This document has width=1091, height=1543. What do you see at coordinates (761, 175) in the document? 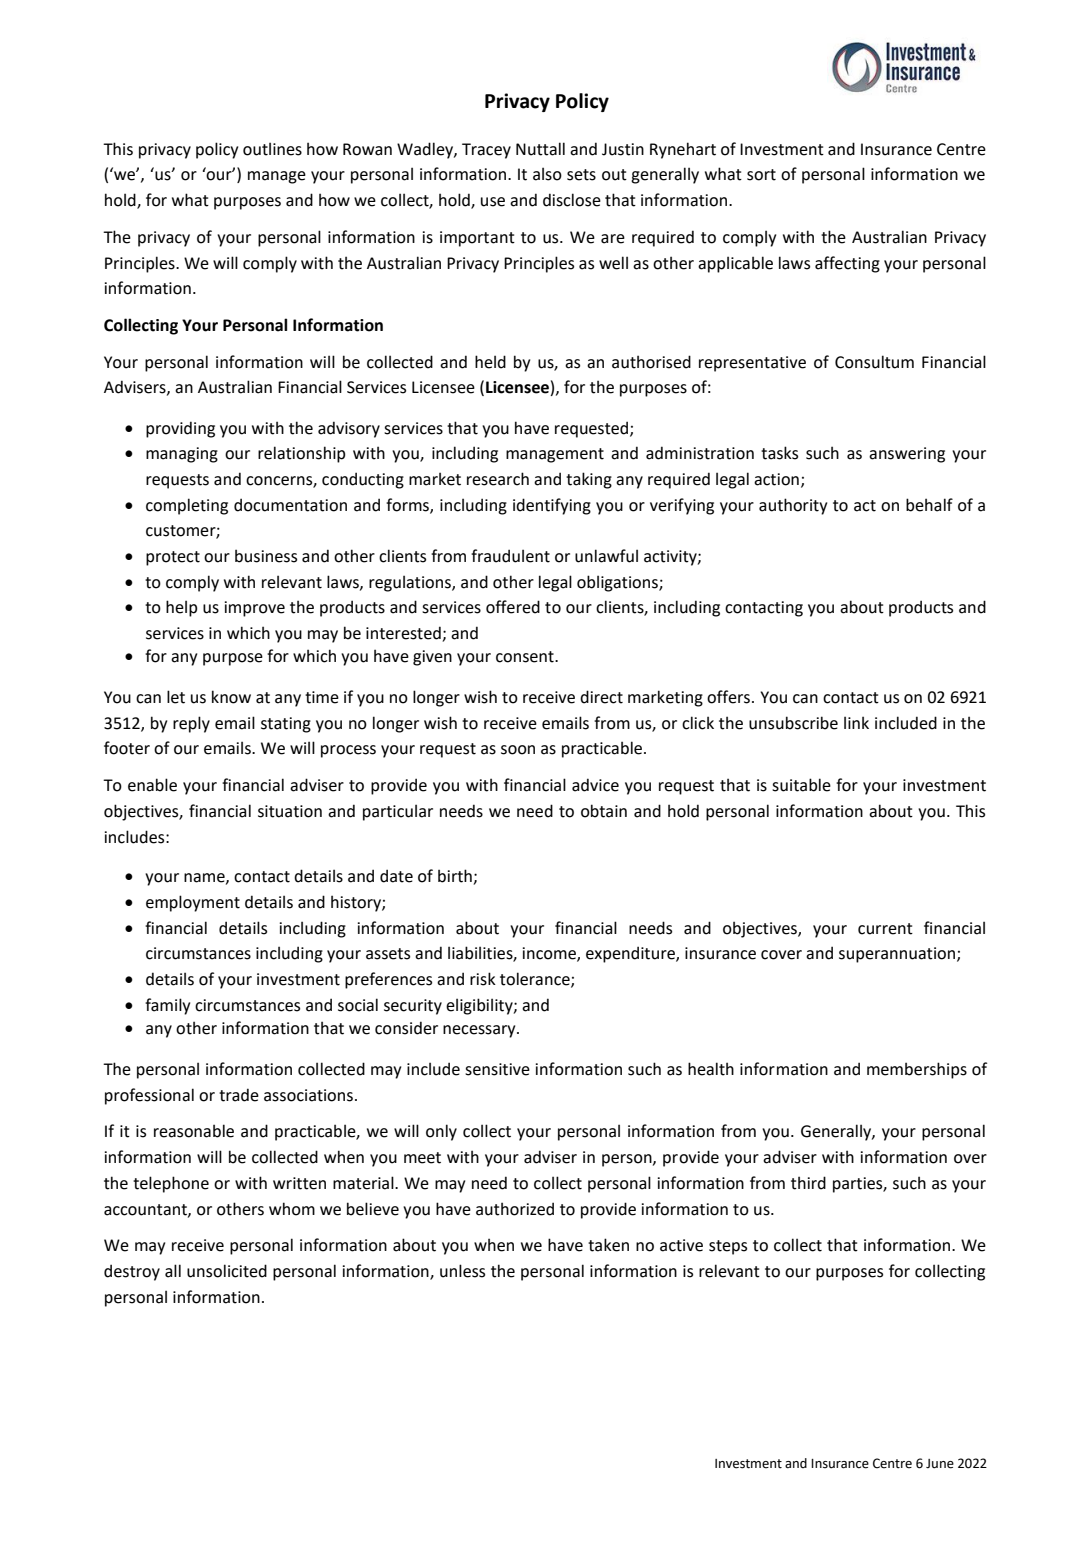
I see `sort` at bounding box center [761, 175].
